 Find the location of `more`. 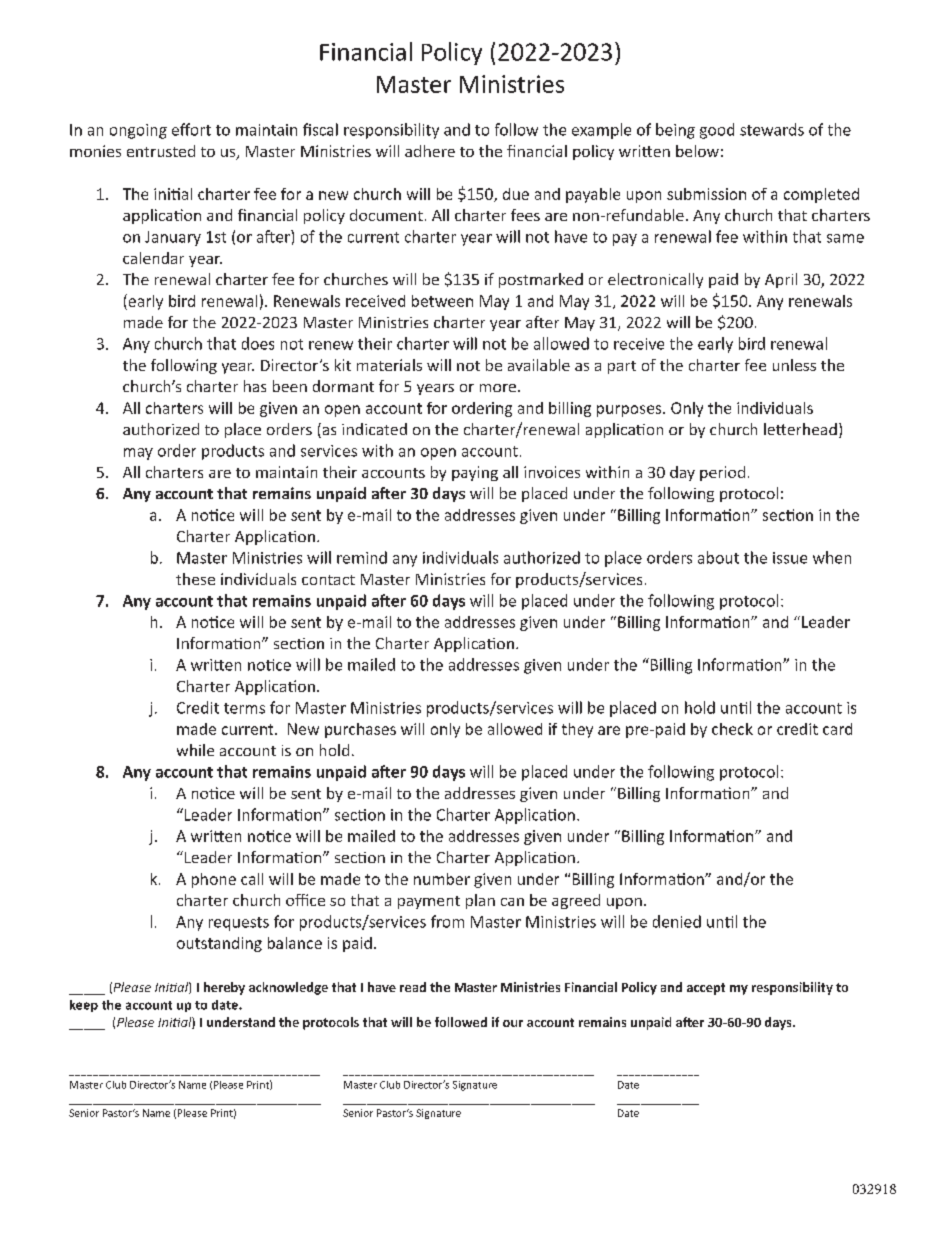

more is located at coordinates (498, 388).
